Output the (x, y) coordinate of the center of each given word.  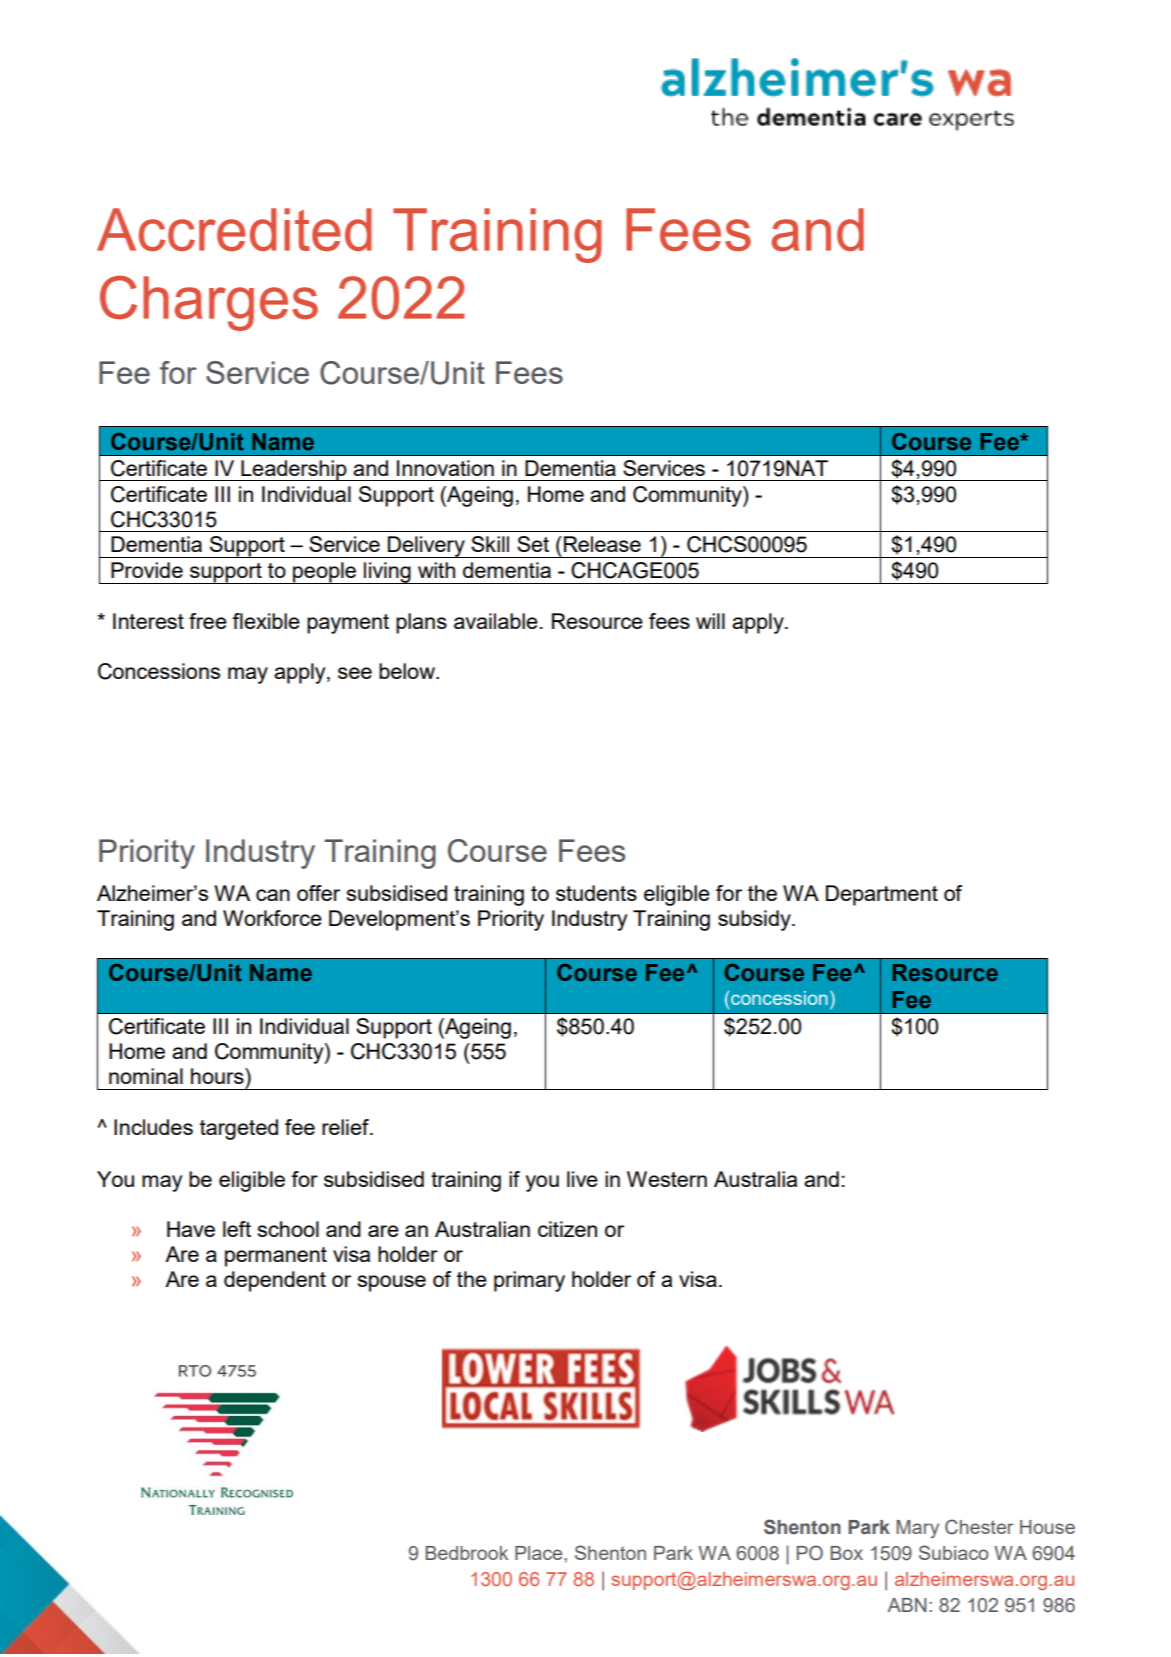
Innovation (445, 468)
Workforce (272, 918)
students (596, 893)
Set (533, 544)
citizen (567, 1229)
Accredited (234, 229)
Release (602, 544)
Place (540, 1553)
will (710, 621)
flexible (266, 621)
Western (667, 1179)
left (237, 1229)
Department (882, 895)
